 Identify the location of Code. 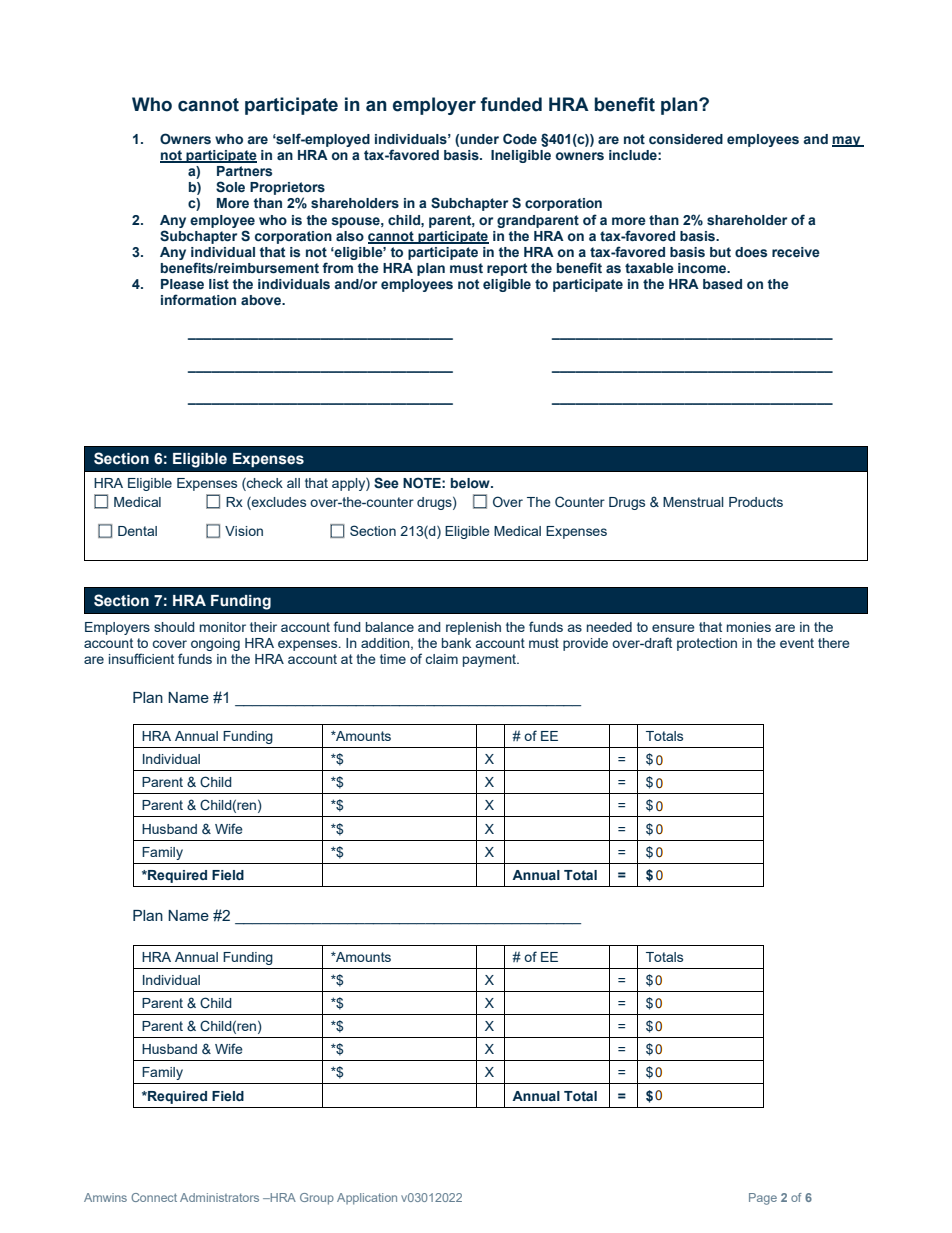
(520, 138).
